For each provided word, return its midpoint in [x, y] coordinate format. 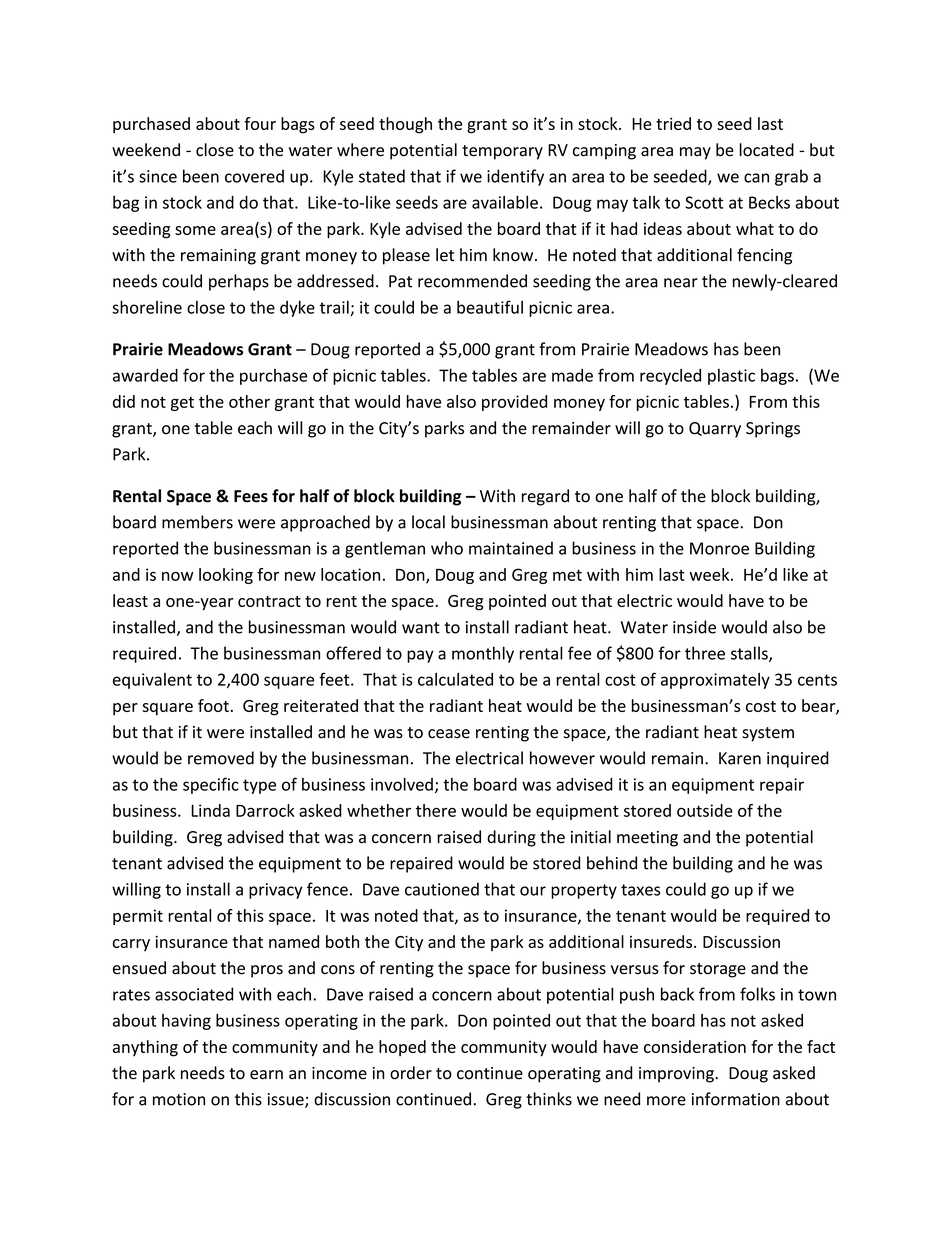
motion [179, 1099]
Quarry [715, 430]
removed [221, 758]
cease [449, 734]
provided [514, 403]
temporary [502, 152]
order [411, 1073]
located [767, 150]
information [736, 1099]
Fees [251, 496]
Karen [740, 758]
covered [254, 176]
